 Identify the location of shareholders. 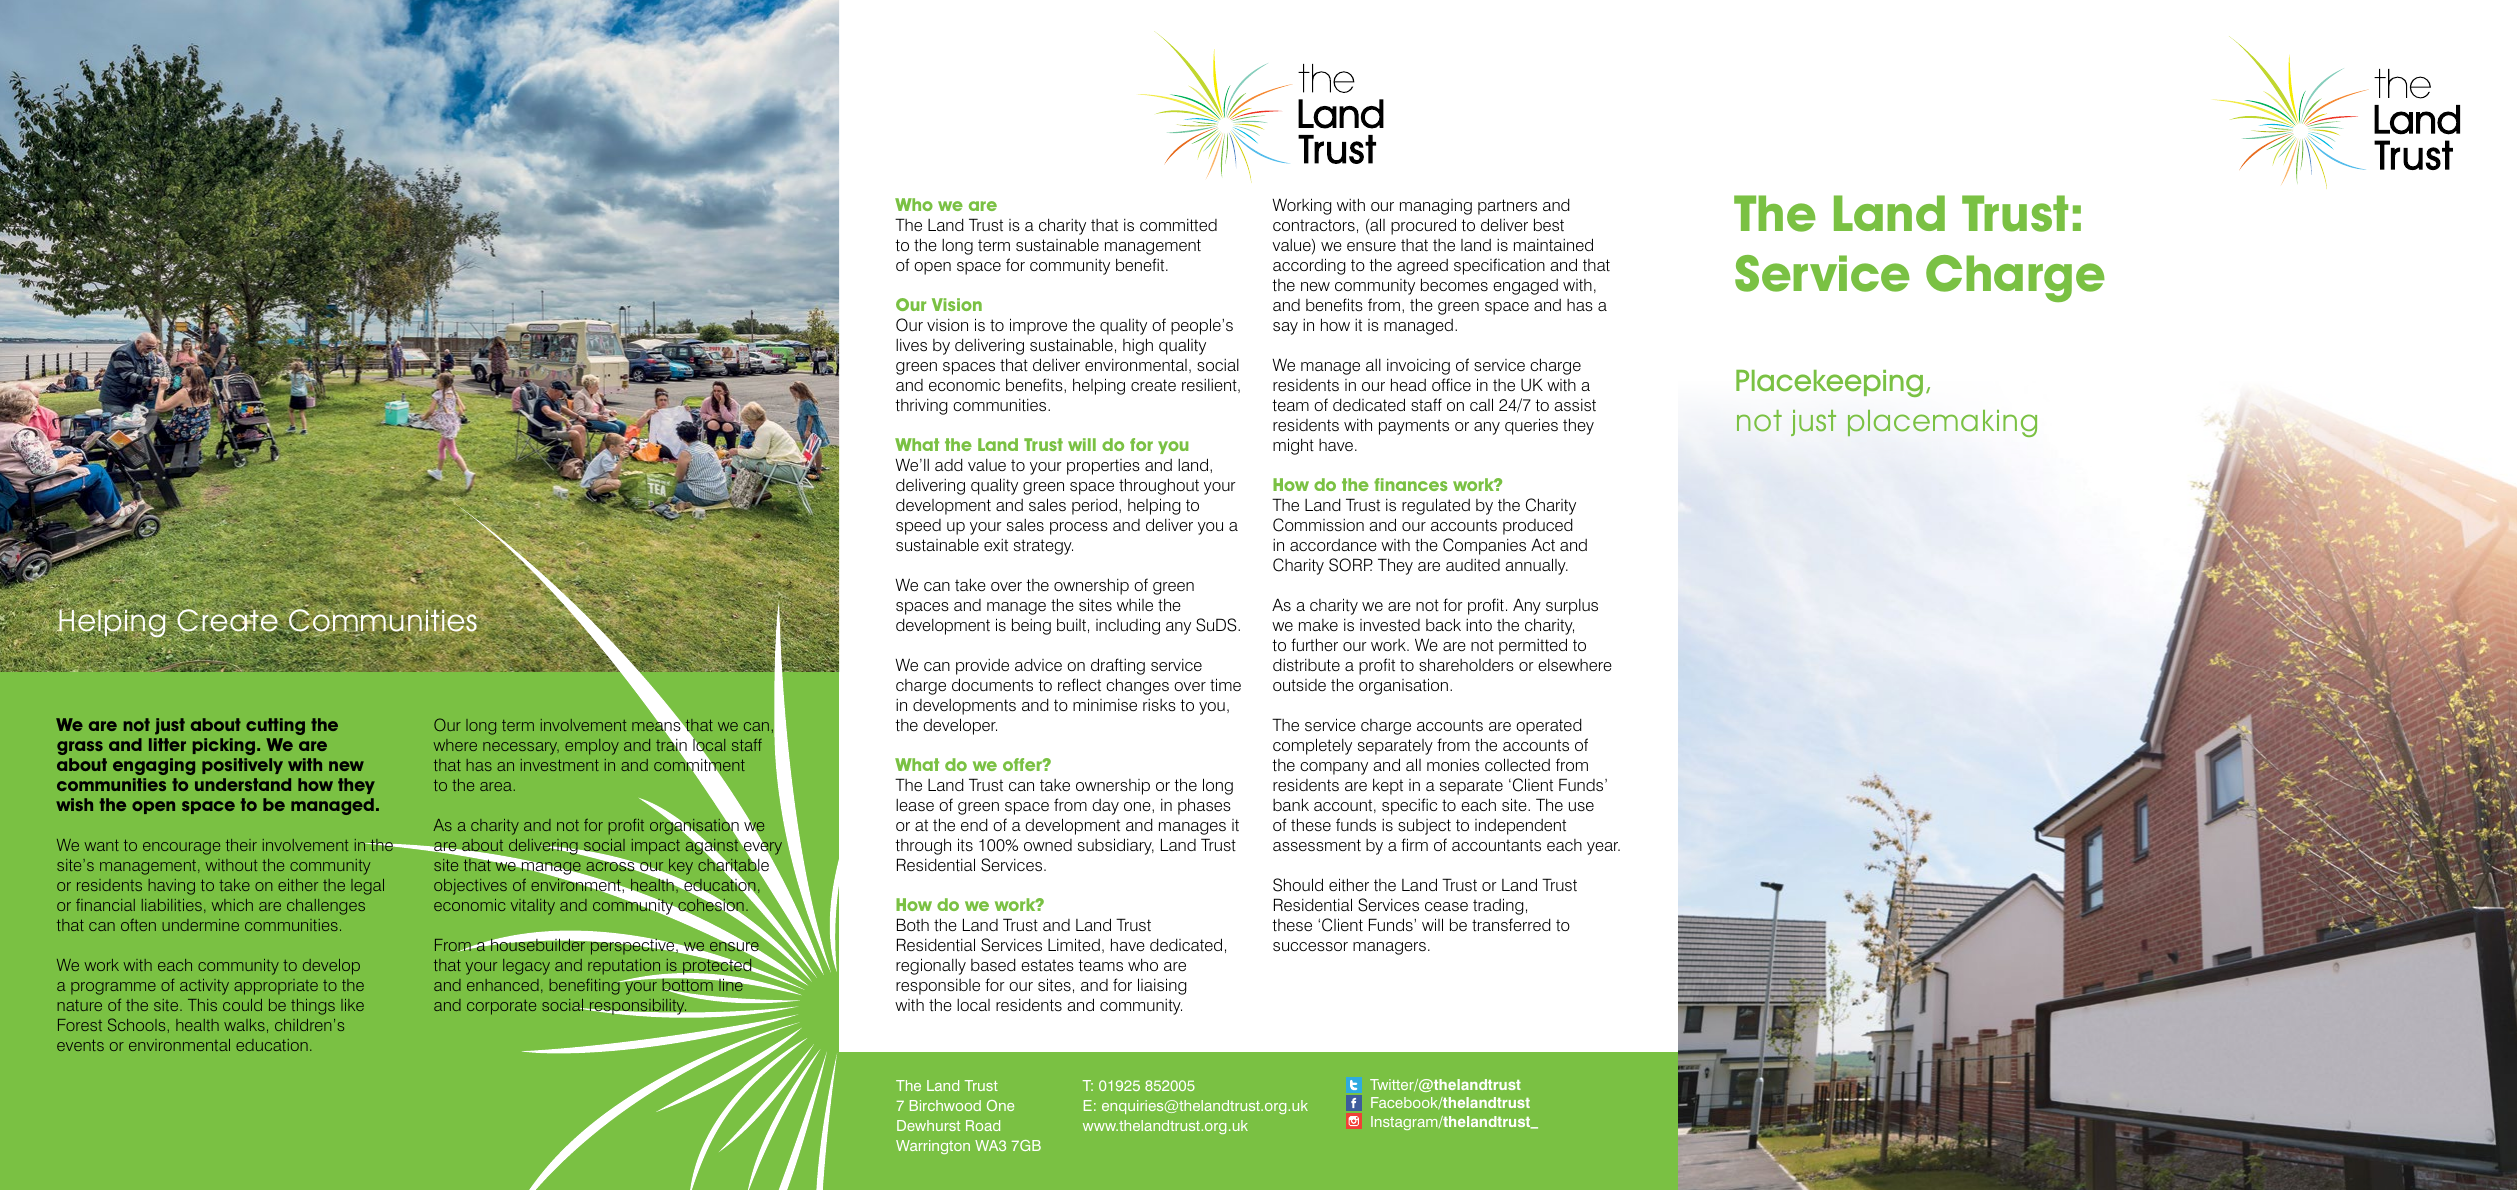
(1466, 665).
